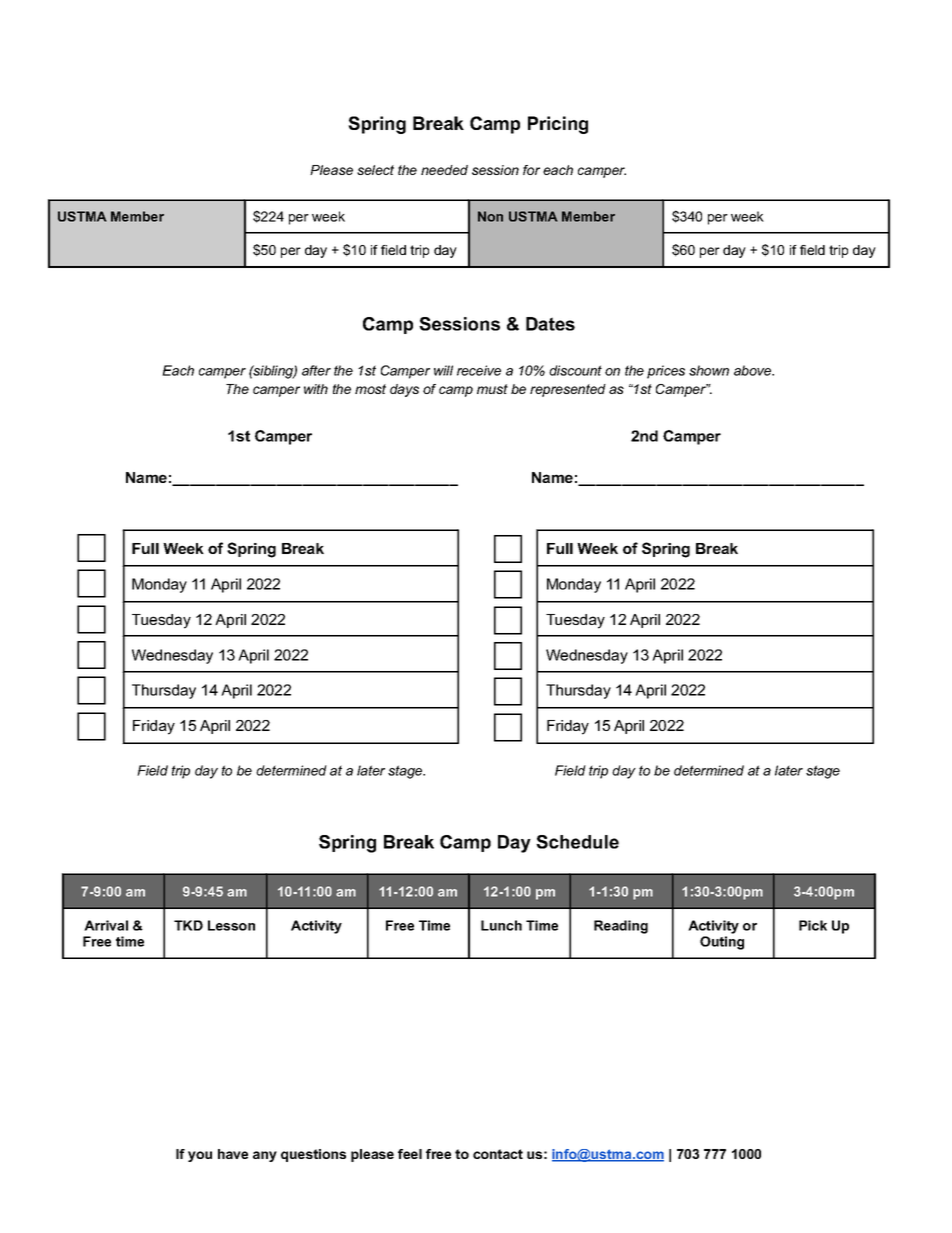 The image size is (952, 1233). I want to click on with, so click(316, 389).
